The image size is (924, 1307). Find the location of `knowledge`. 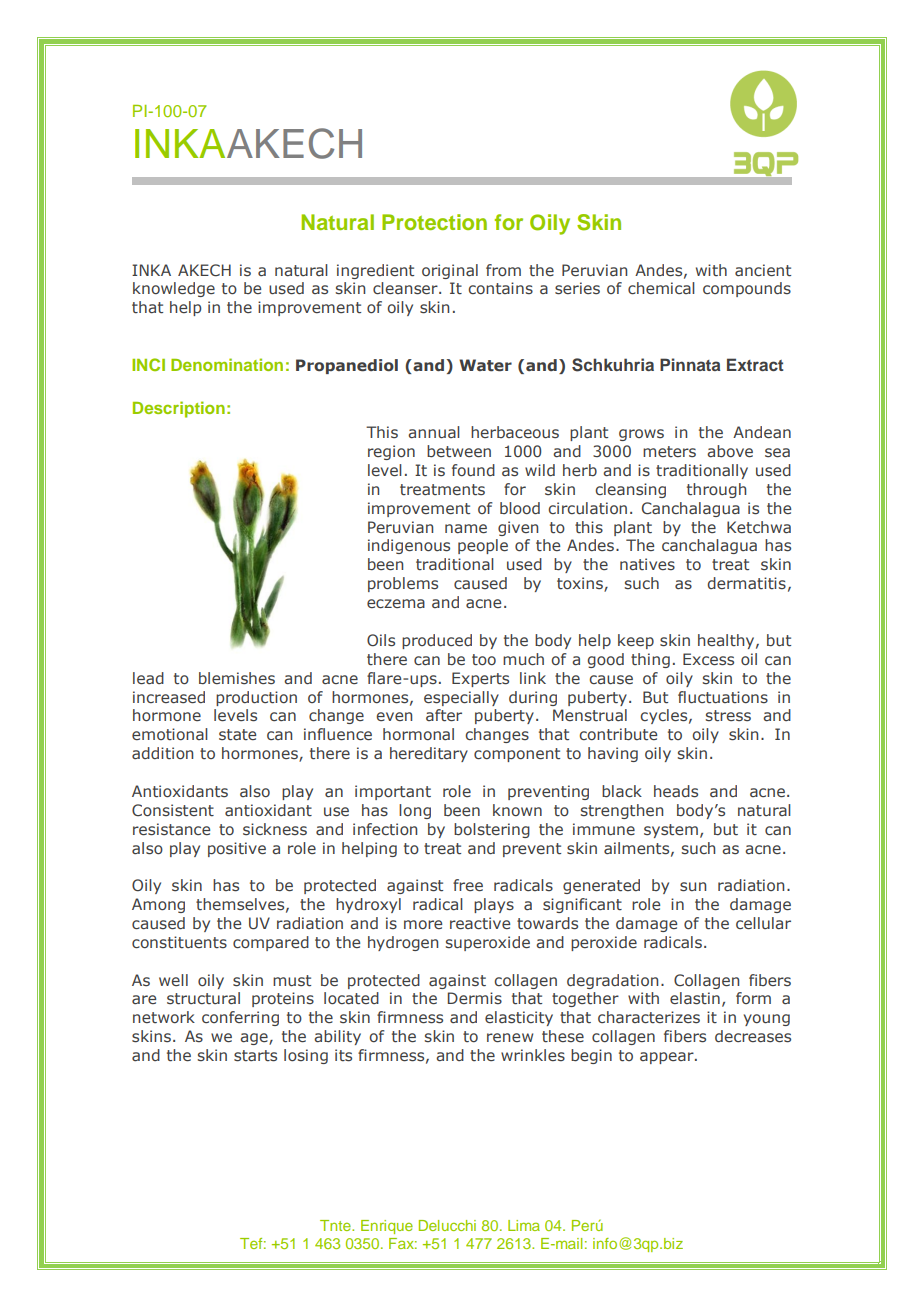

knowledge is located at coordinates (174, 289).
